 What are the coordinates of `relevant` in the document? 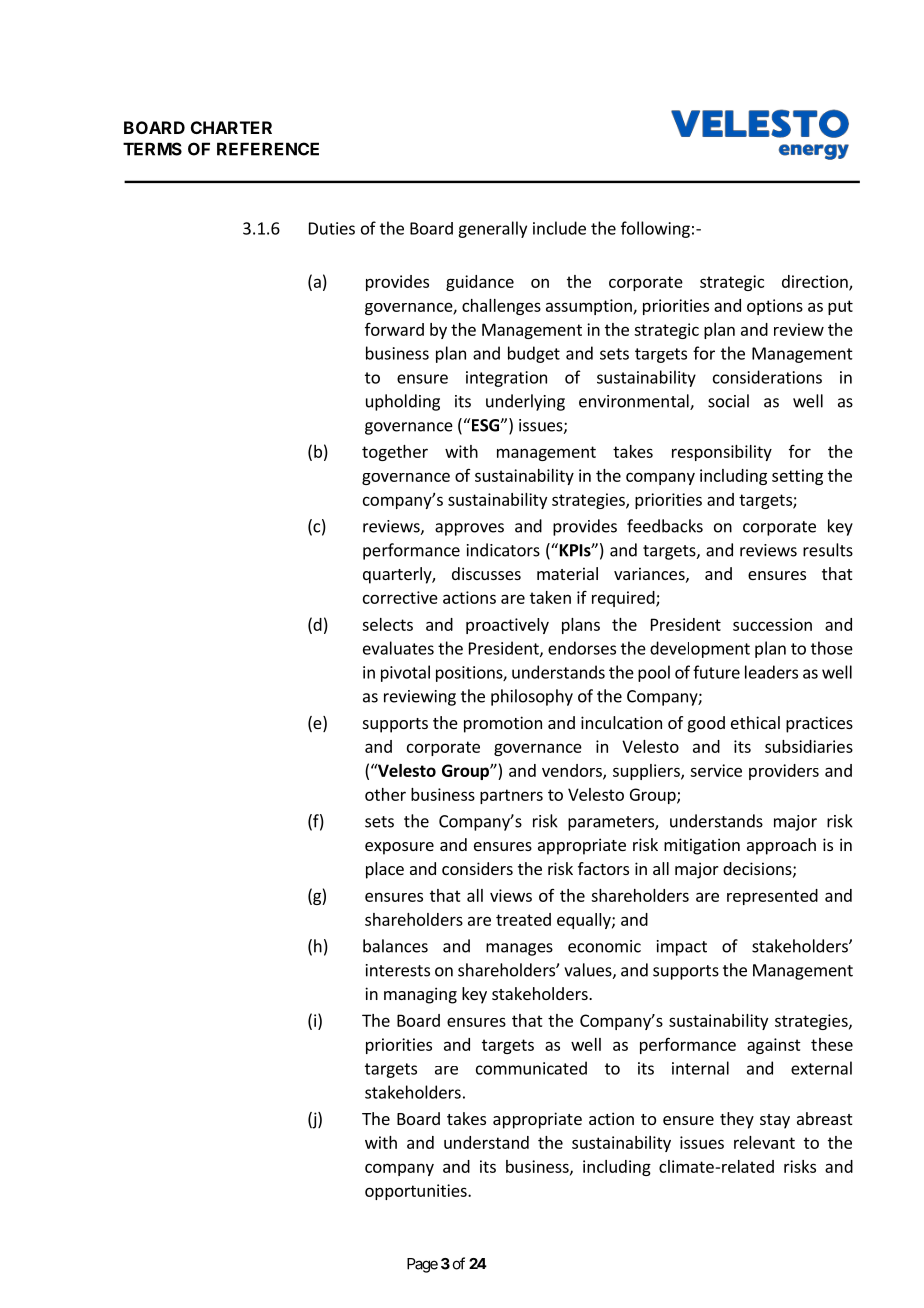 It's located at (764, 1142).
